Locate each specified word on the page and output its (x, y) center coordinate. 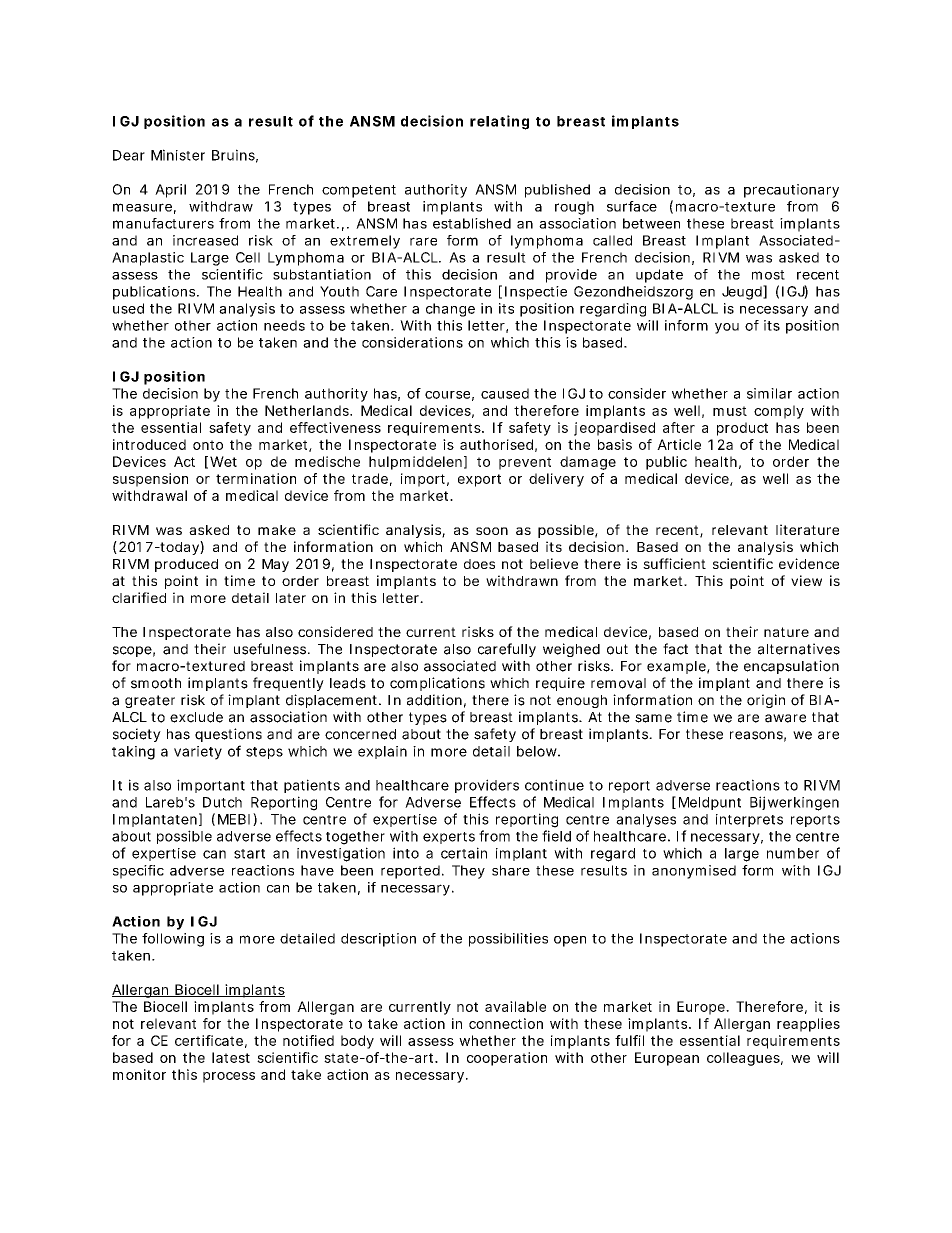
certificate (209, 1040)
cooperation (507, 1059)
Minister (178, 155)
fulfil (629, 1040)
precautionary (791, 191)
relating (499, 122)
